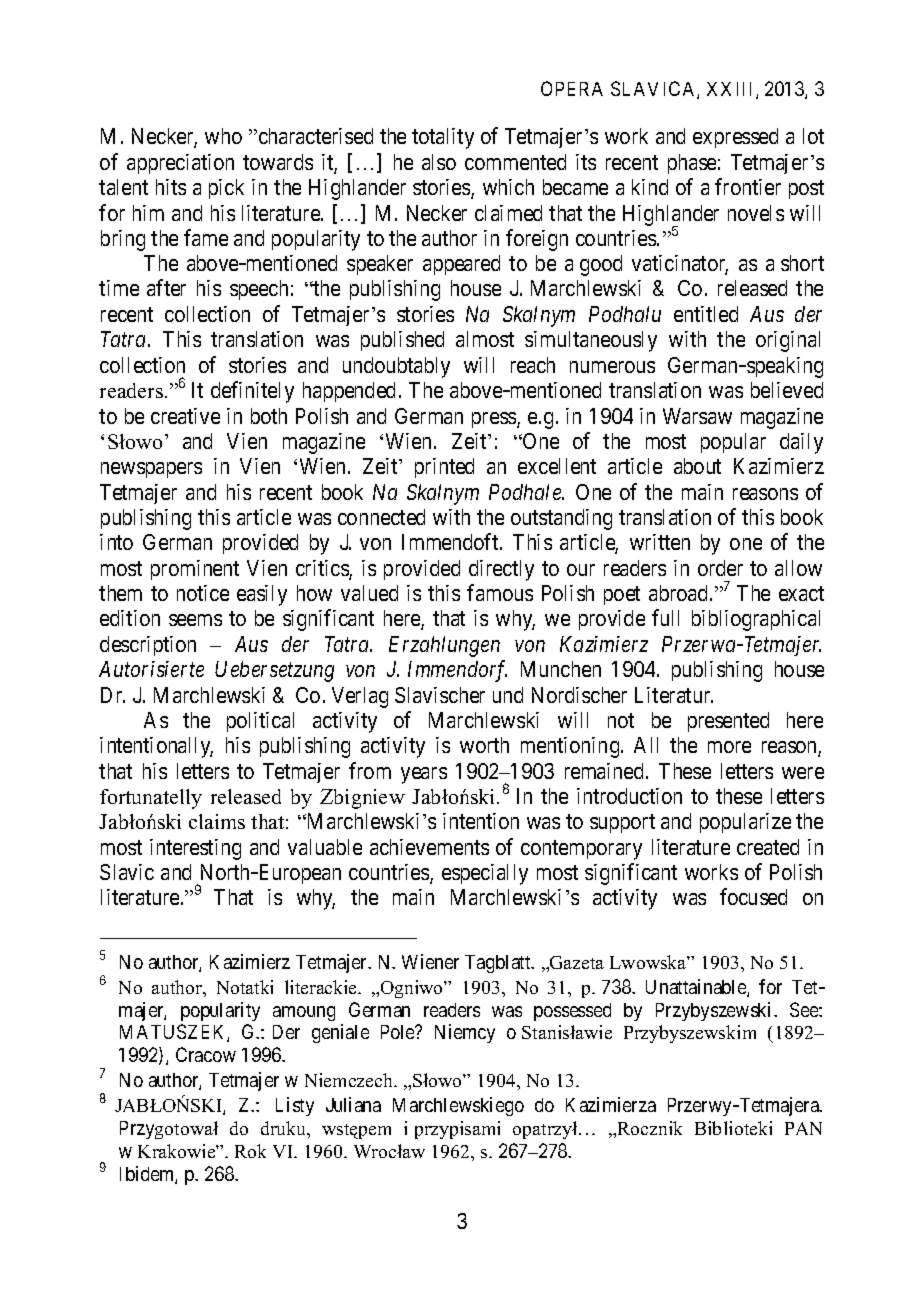  I want to click on focused, so click(753, 896).
